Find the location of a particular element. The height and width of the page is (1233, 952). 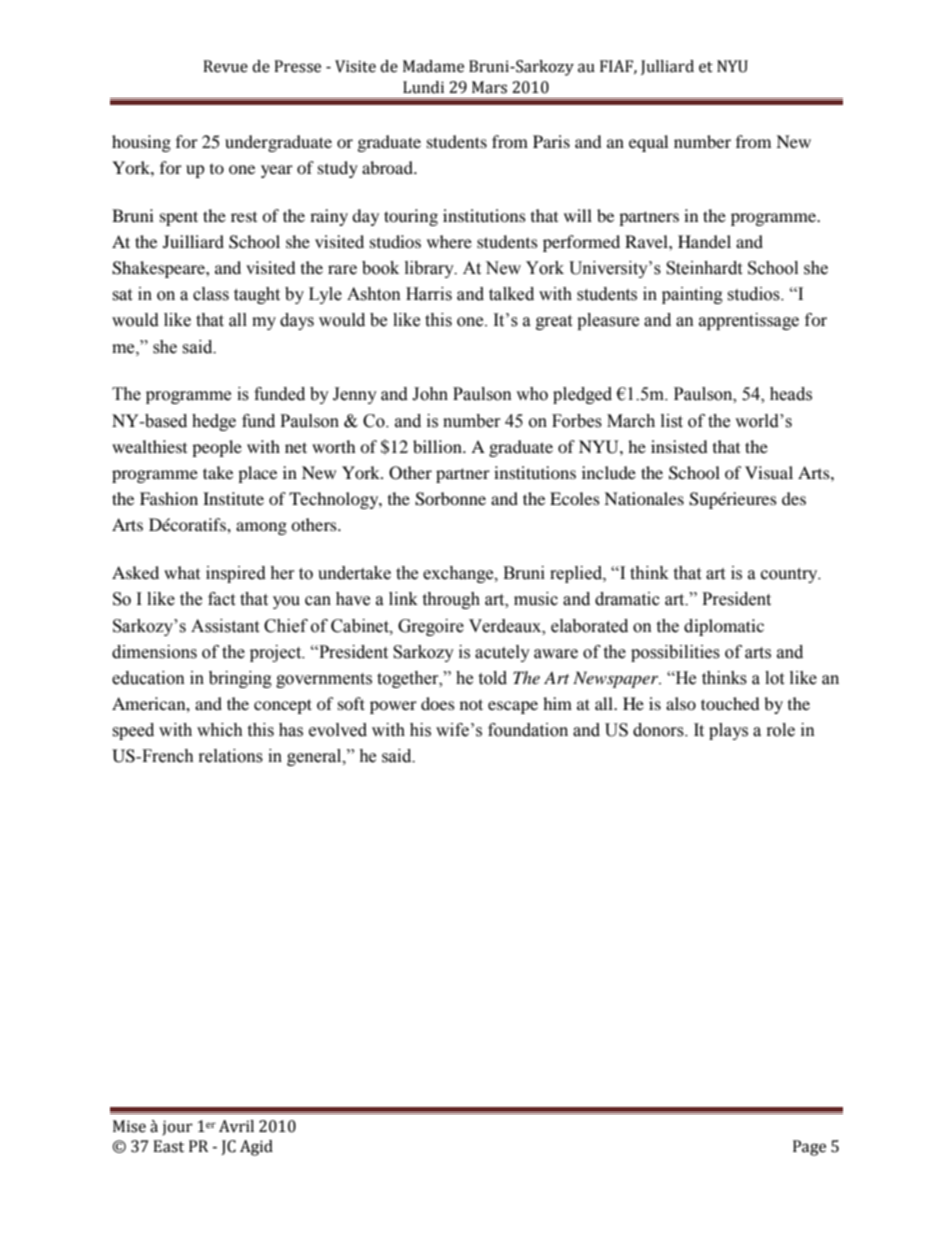

equal is located at coordinates (648, 143).
